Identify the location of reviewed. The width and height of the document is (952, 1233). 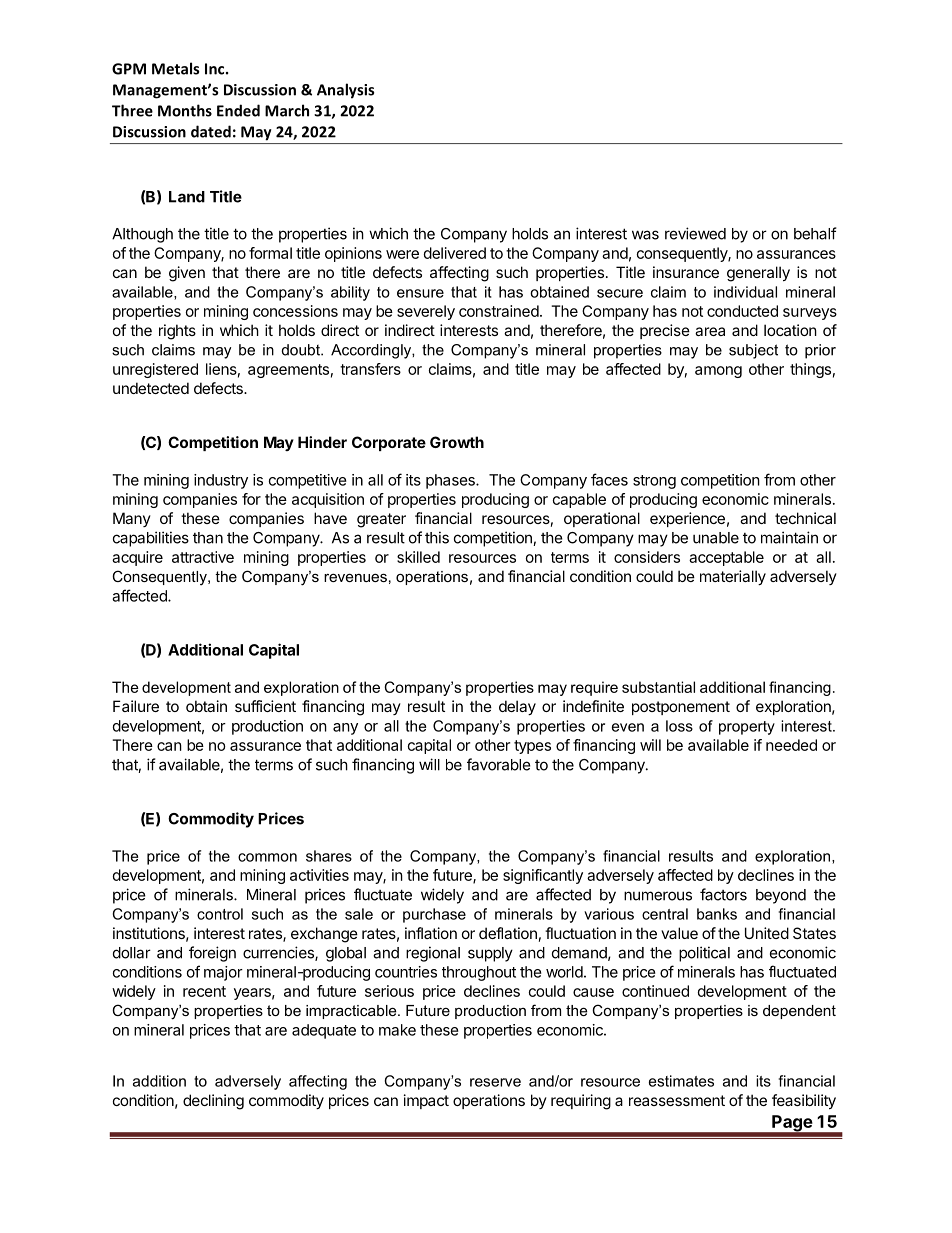
(695, 233).
